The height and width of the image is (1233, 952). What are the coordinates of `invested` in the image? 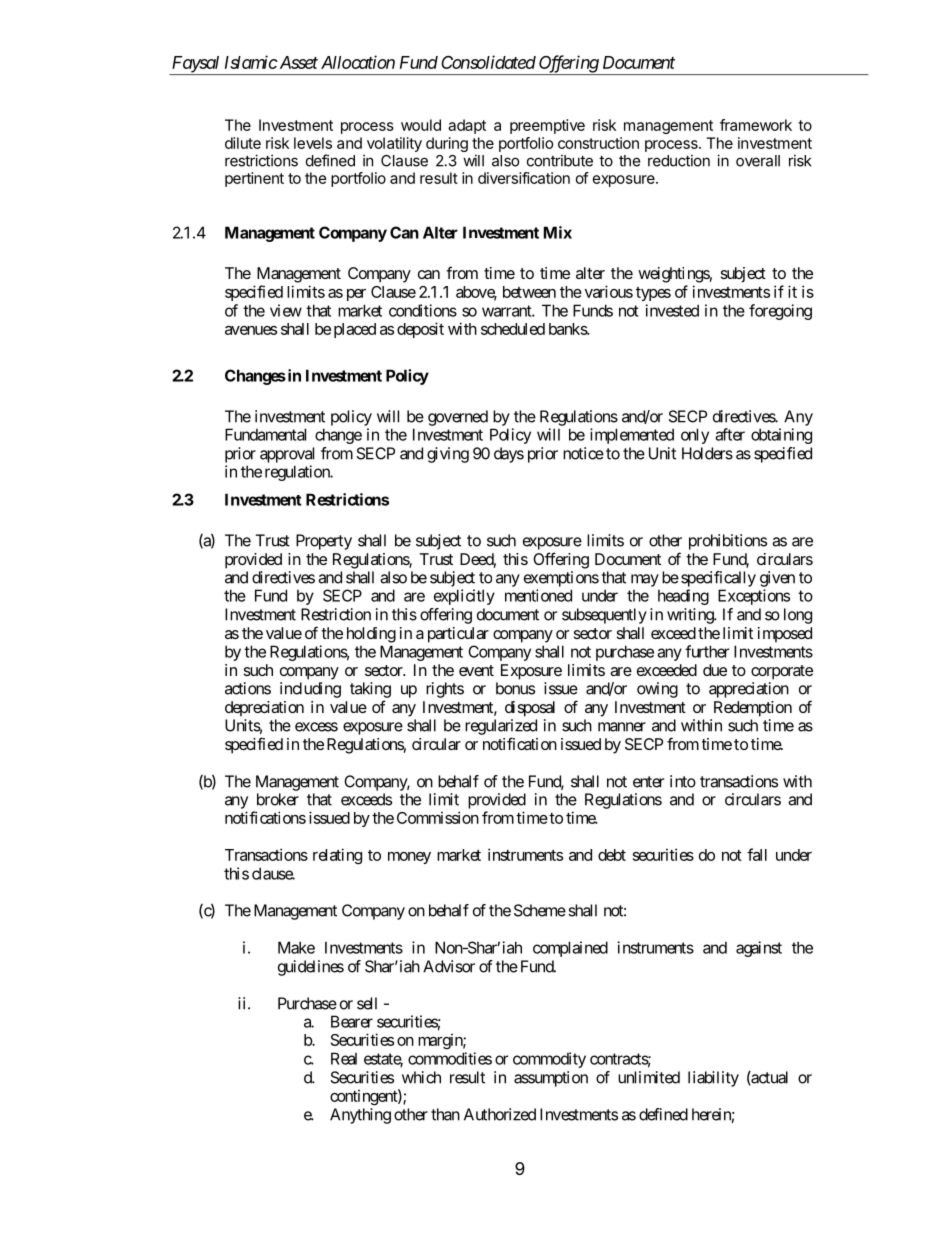 It's located at (672, 310).
